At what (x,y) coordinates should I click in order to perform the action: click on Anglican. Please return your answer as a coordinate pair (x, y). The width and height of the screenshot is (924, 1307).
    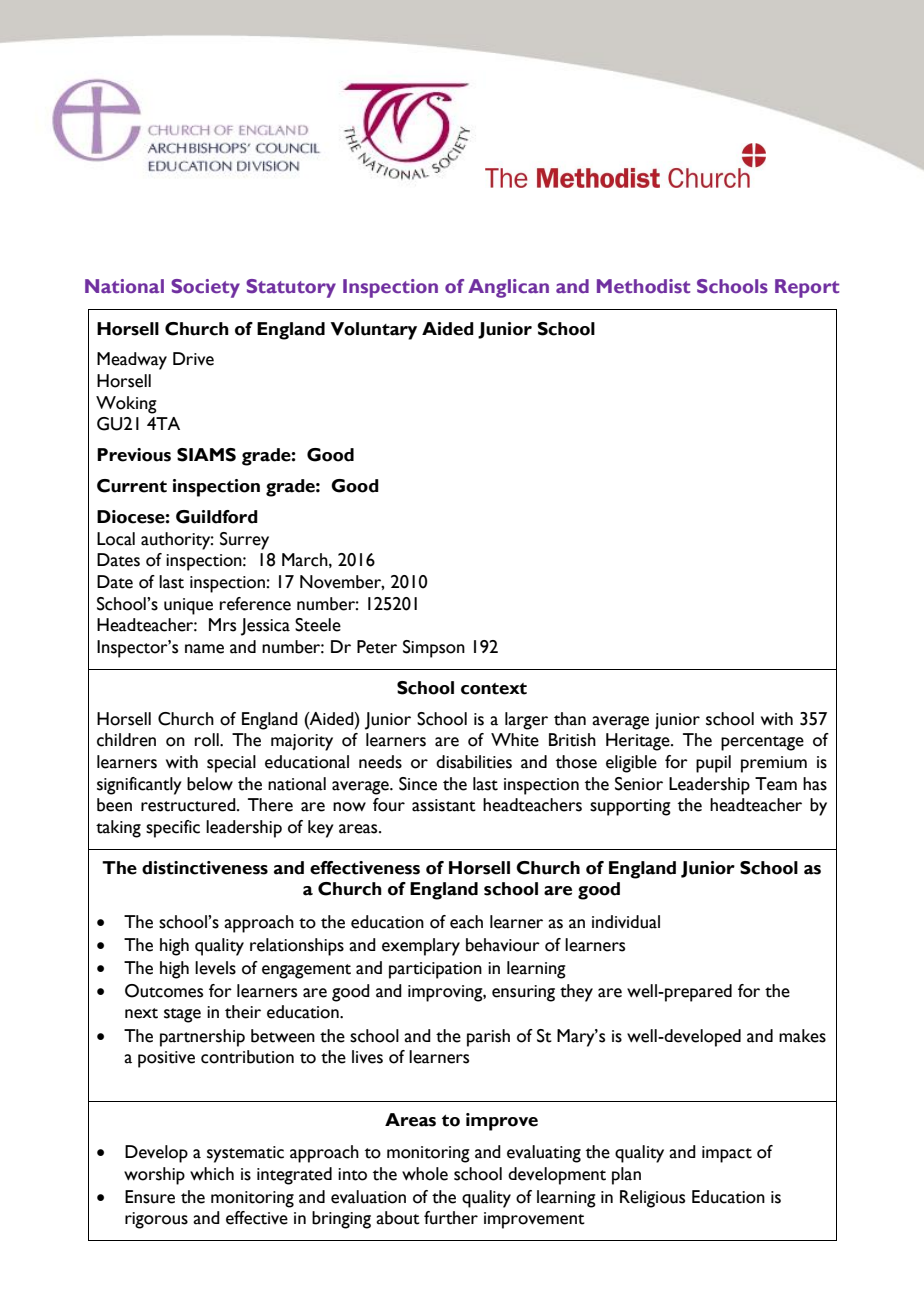
    Looking at the image, I should click on (508, 288).
